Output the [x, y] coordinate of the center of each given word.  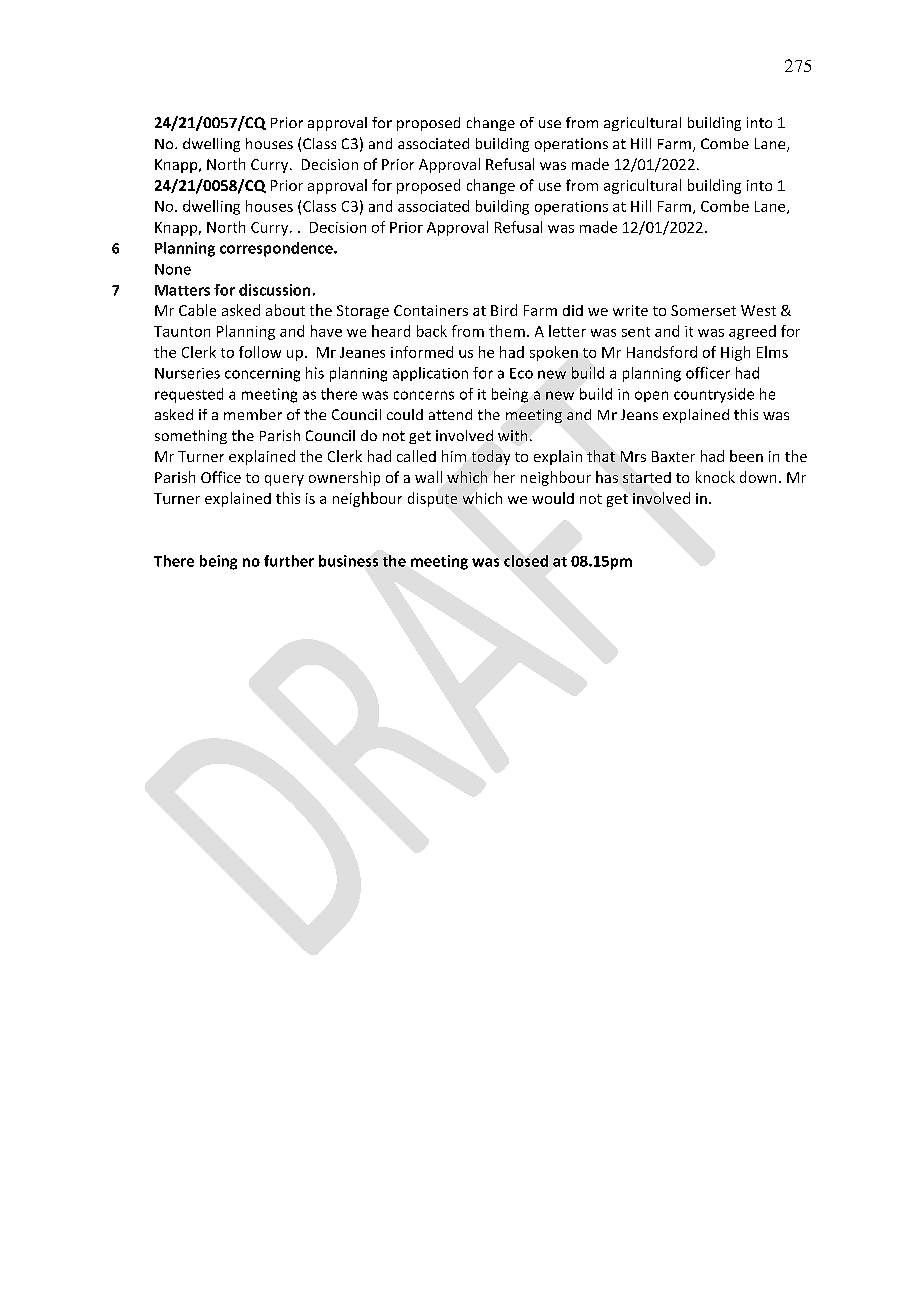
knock [715, 477]
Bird [504, 310]
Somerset [703, 310]
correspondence [277, 249]
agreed [752, 332]
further [289, 561]
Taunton [182, 331]
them [507, 331]
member [253, 414]
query [284, 480]
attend [450, 414]
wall [428, 477]
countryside [714, 395]
